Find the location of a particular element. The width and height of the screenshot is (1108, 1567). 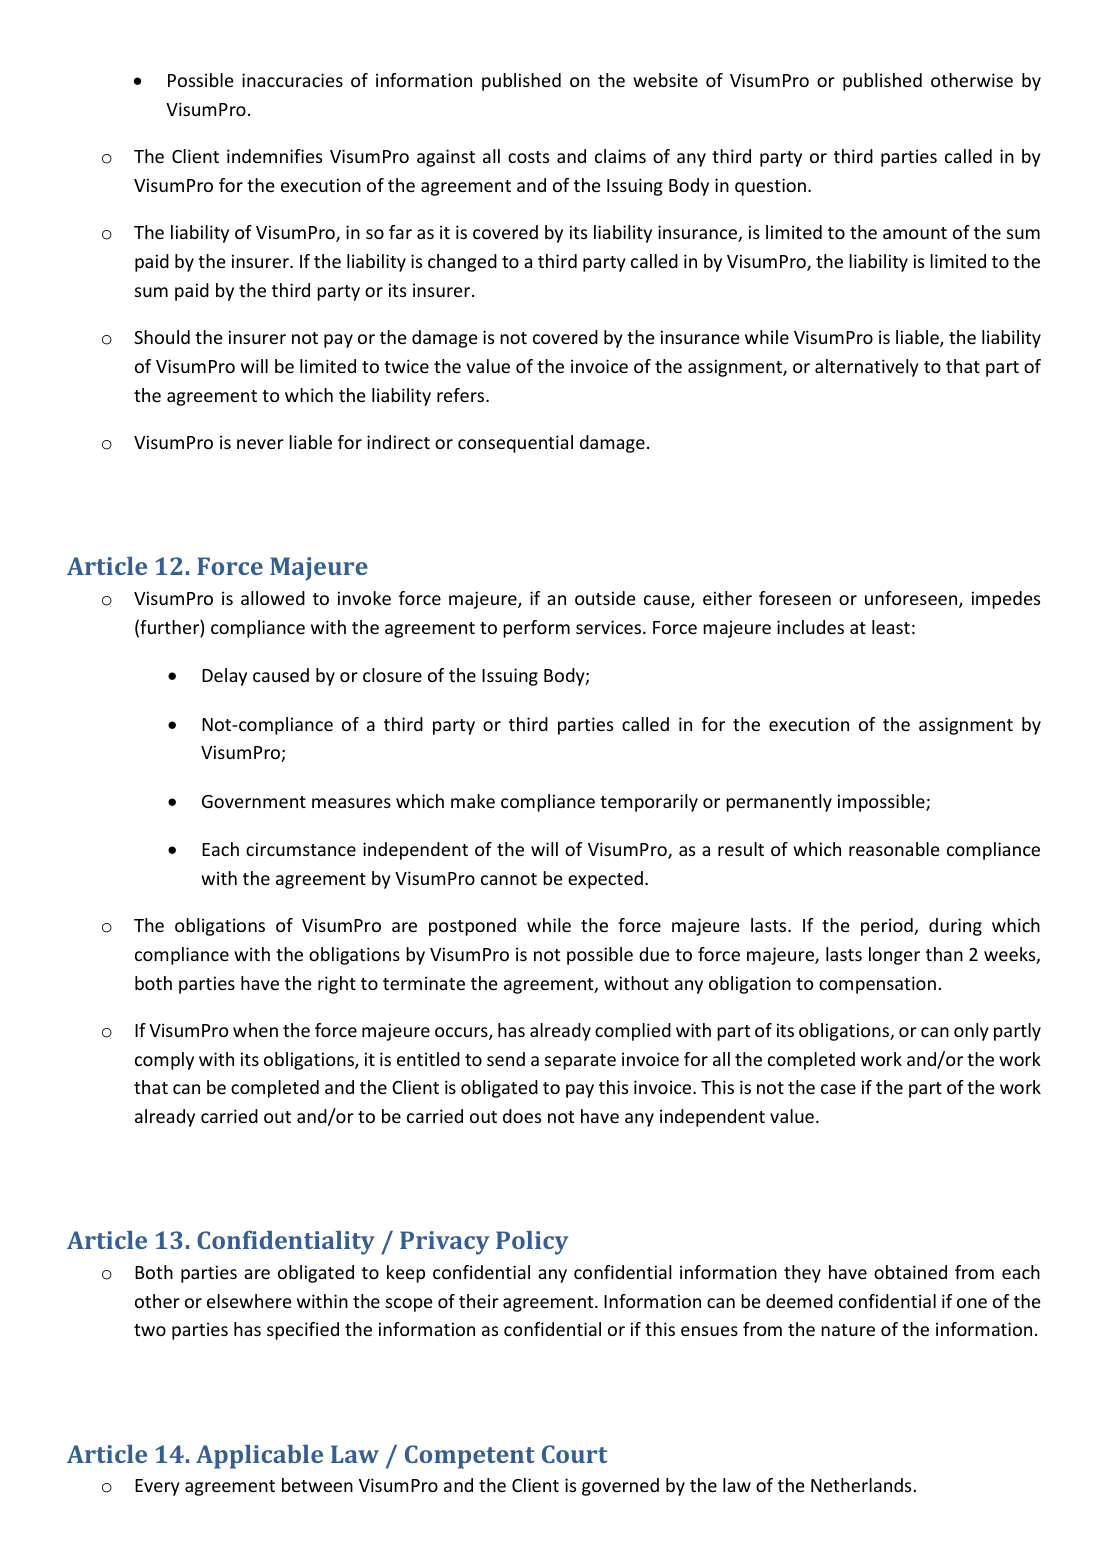

amount is located at coordinates (915, 233).
